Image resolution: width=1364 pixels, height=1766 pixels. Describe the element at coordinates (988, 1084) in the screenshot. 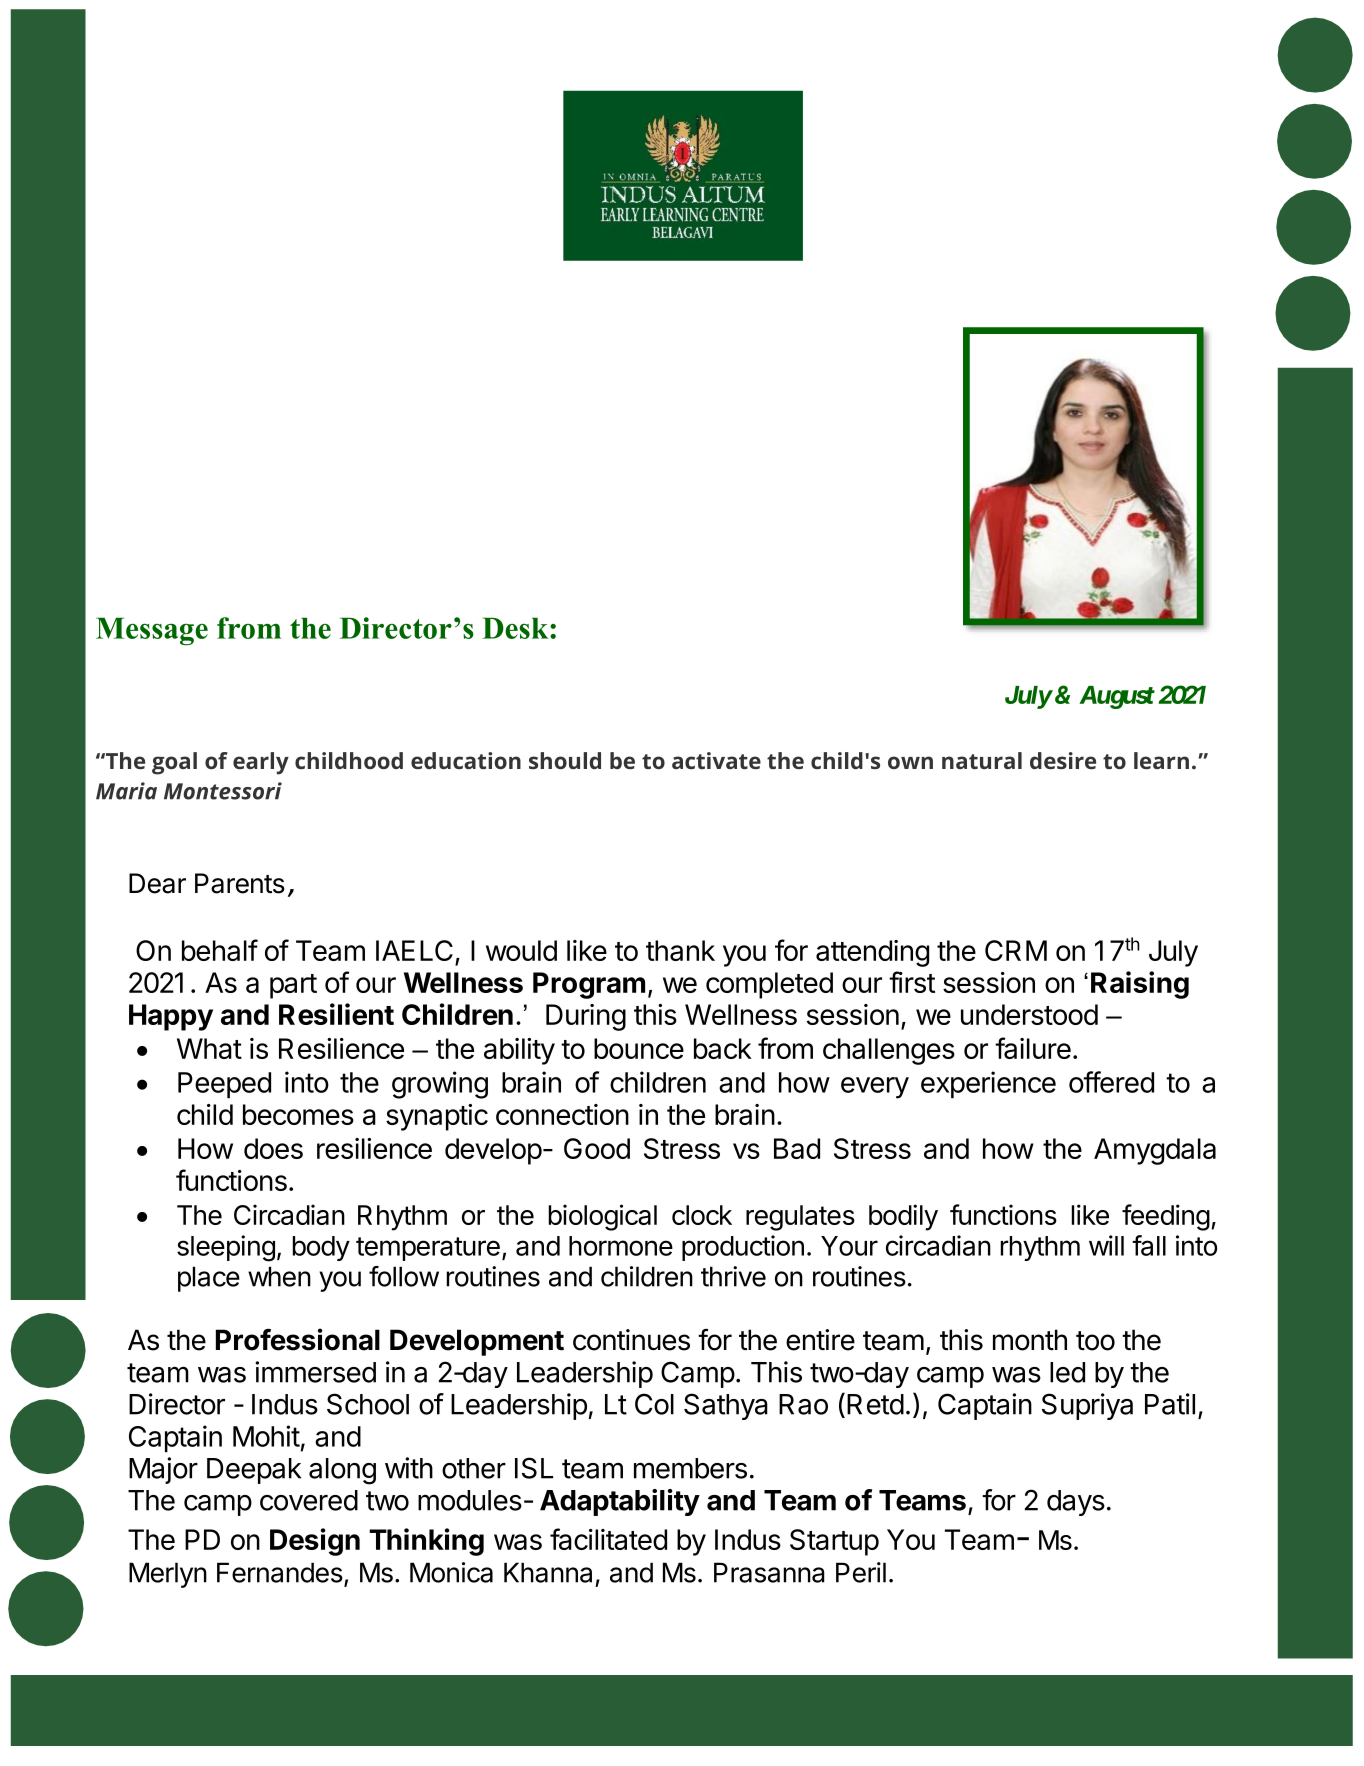

I see `experience` at that location.
